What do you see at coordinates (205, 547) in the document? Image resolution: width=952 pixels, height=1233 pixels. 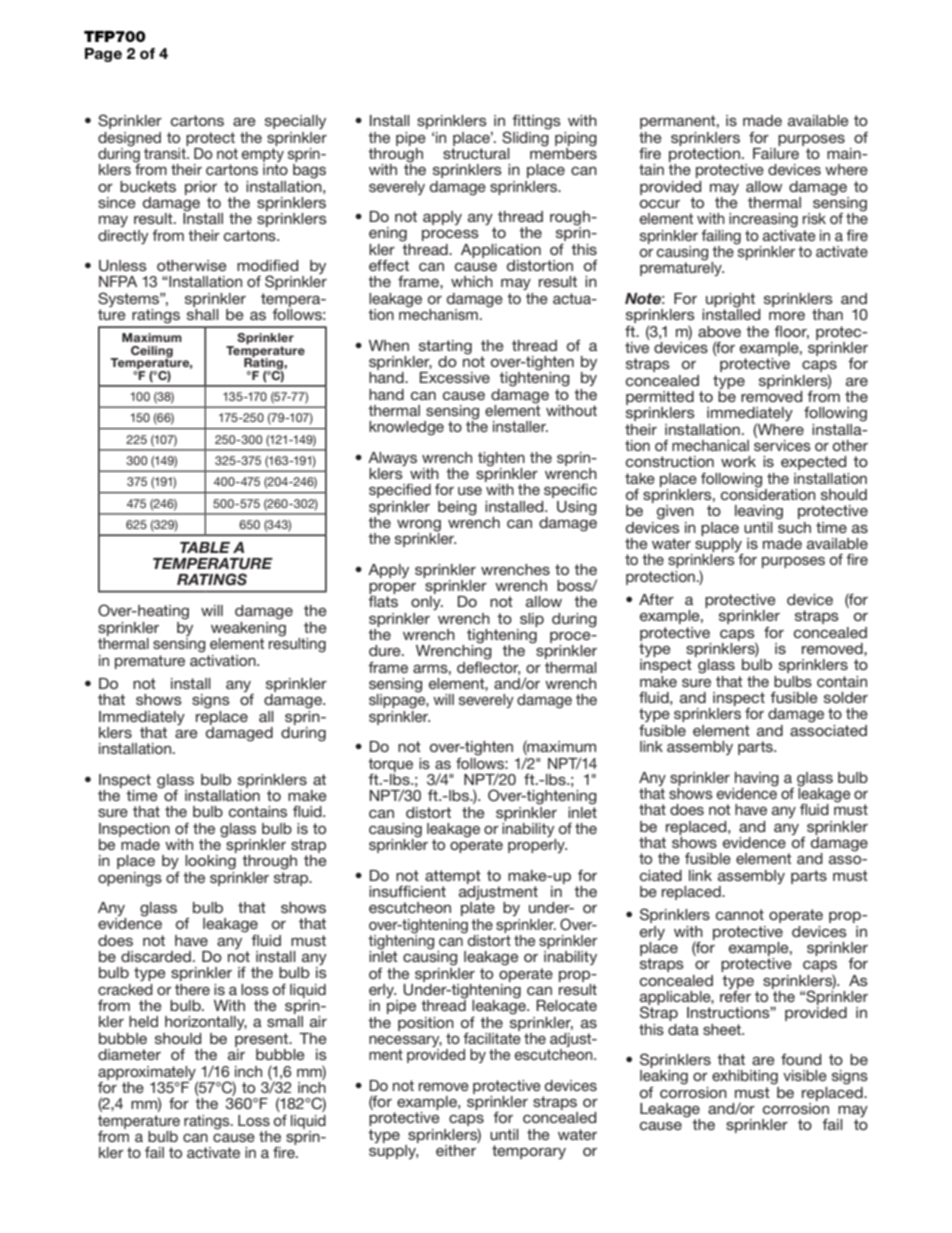 I see `TABLE` at bounding box center [205, 547].
